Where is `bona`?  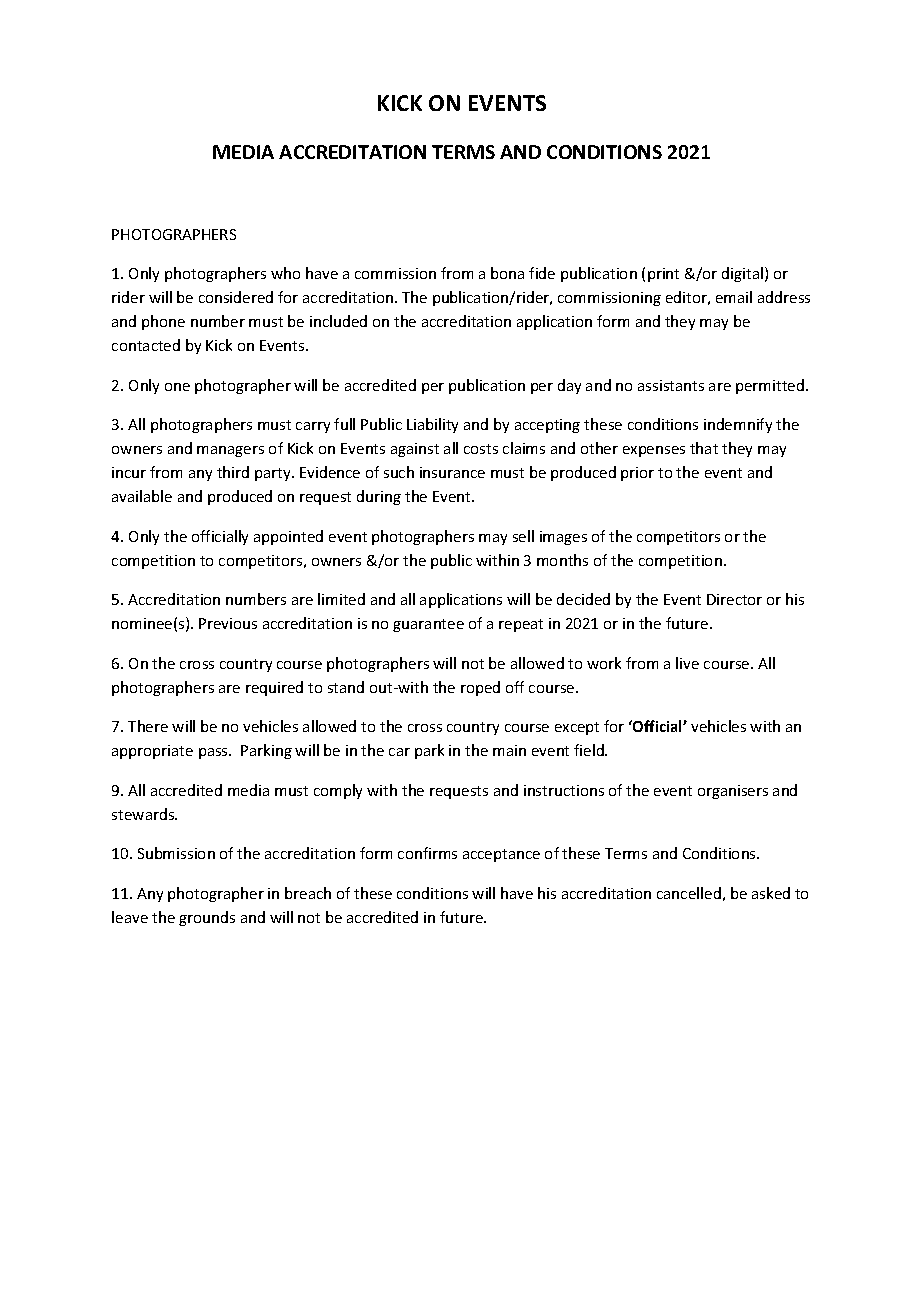
bona is located at coordinates (507, 273).
